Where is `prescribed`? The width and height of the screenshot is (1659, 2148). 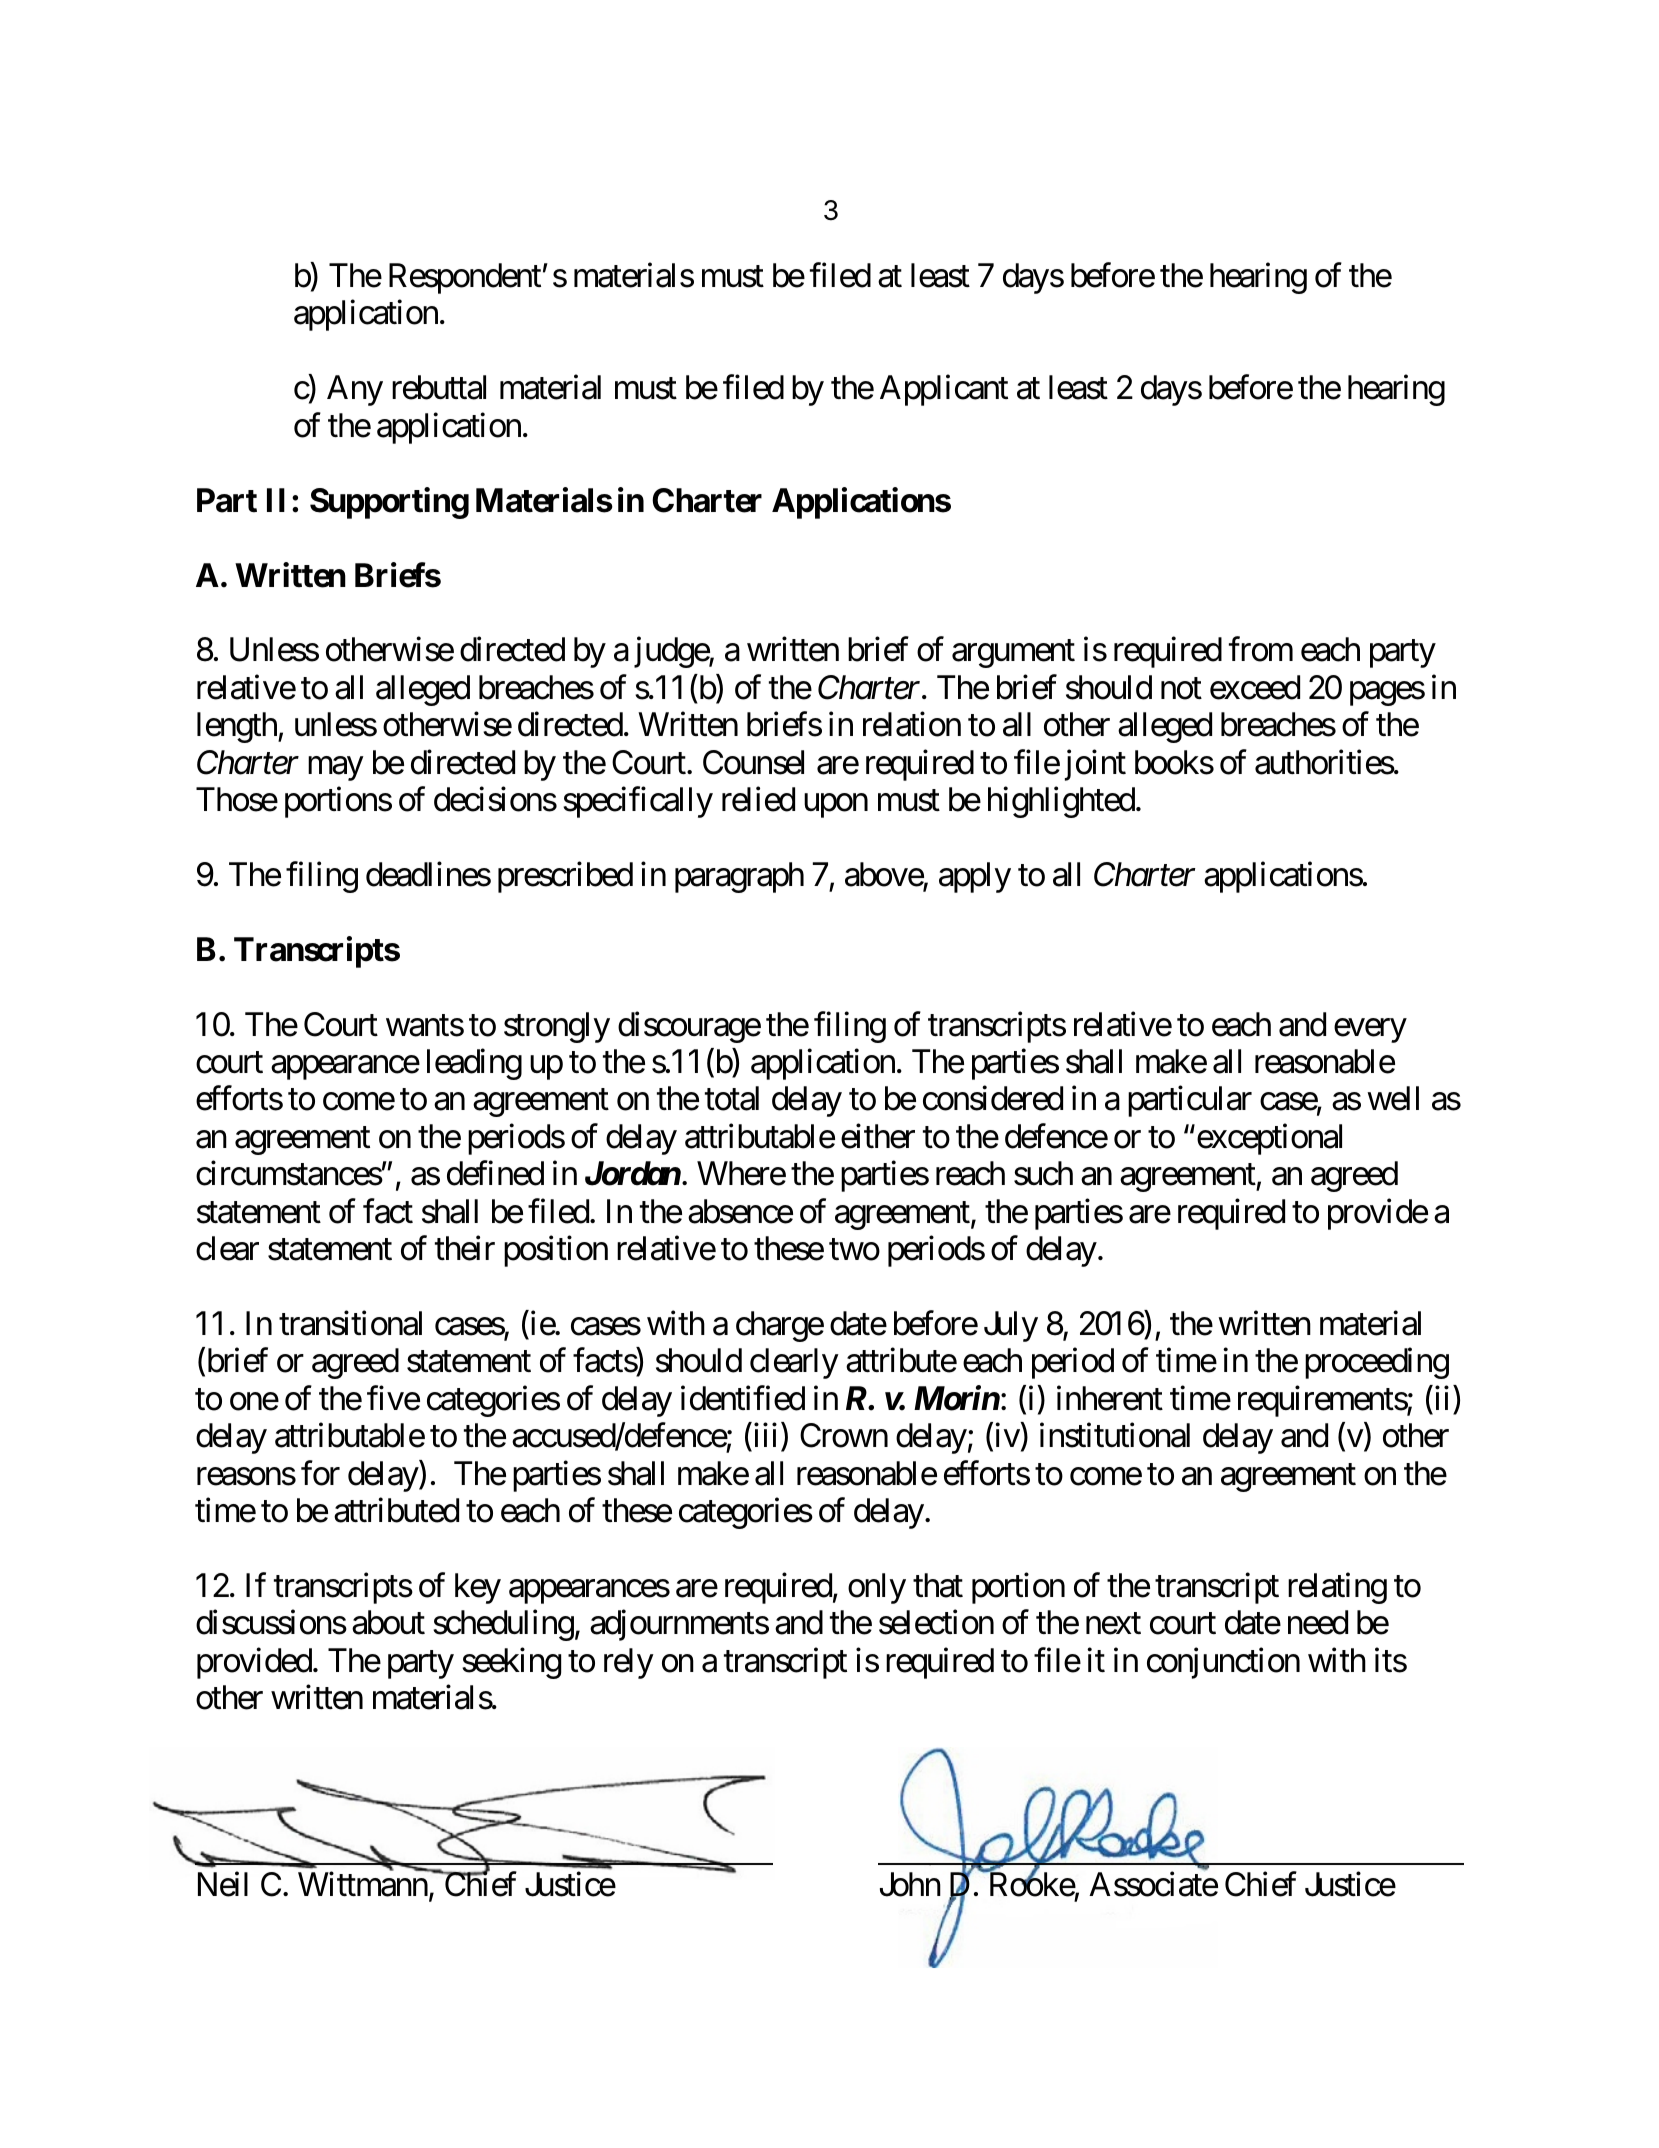 prescribed is located at coordinates (565, 877).
